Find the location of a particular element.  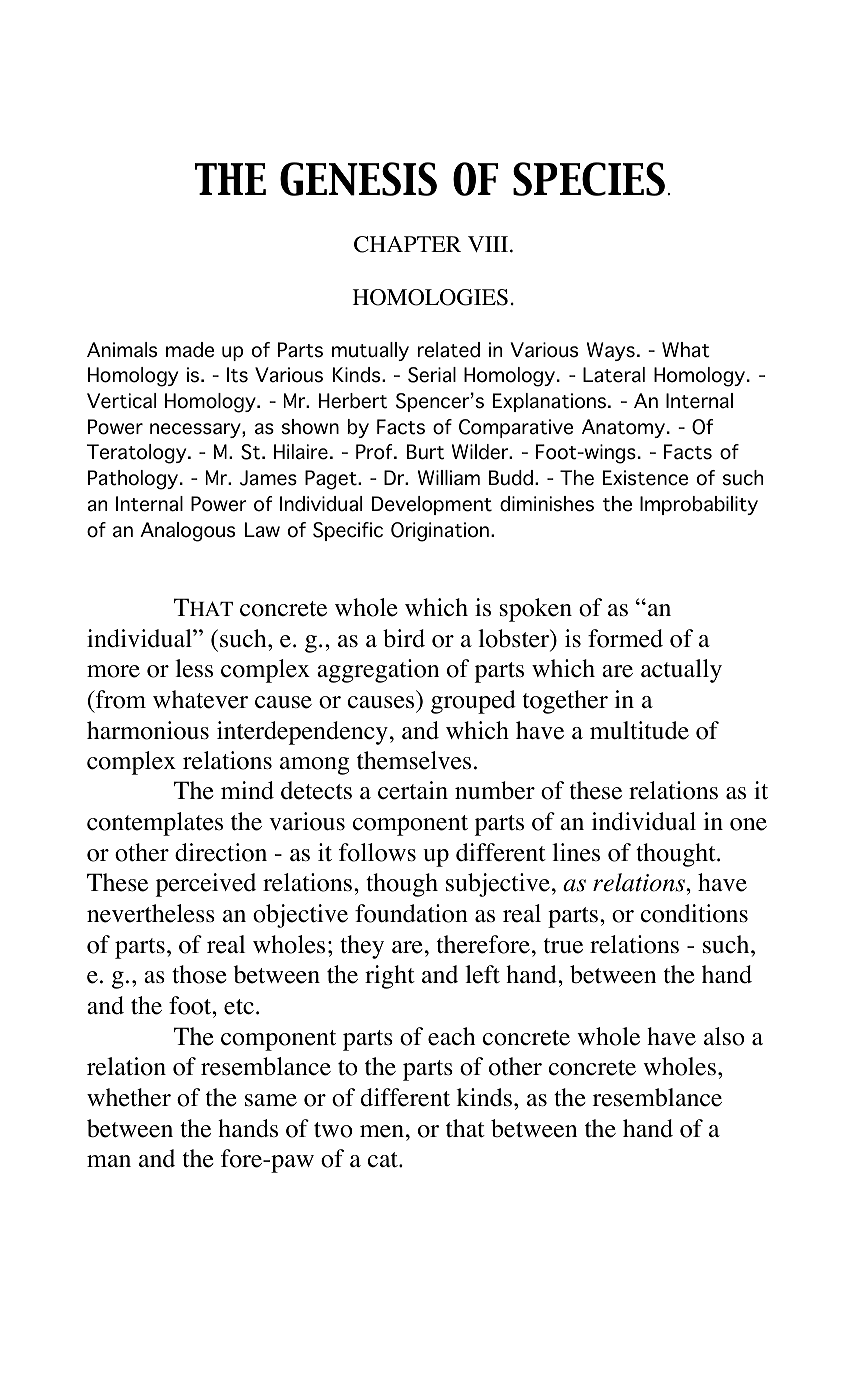

CHAPTER is located at coordinates (407, 244).
